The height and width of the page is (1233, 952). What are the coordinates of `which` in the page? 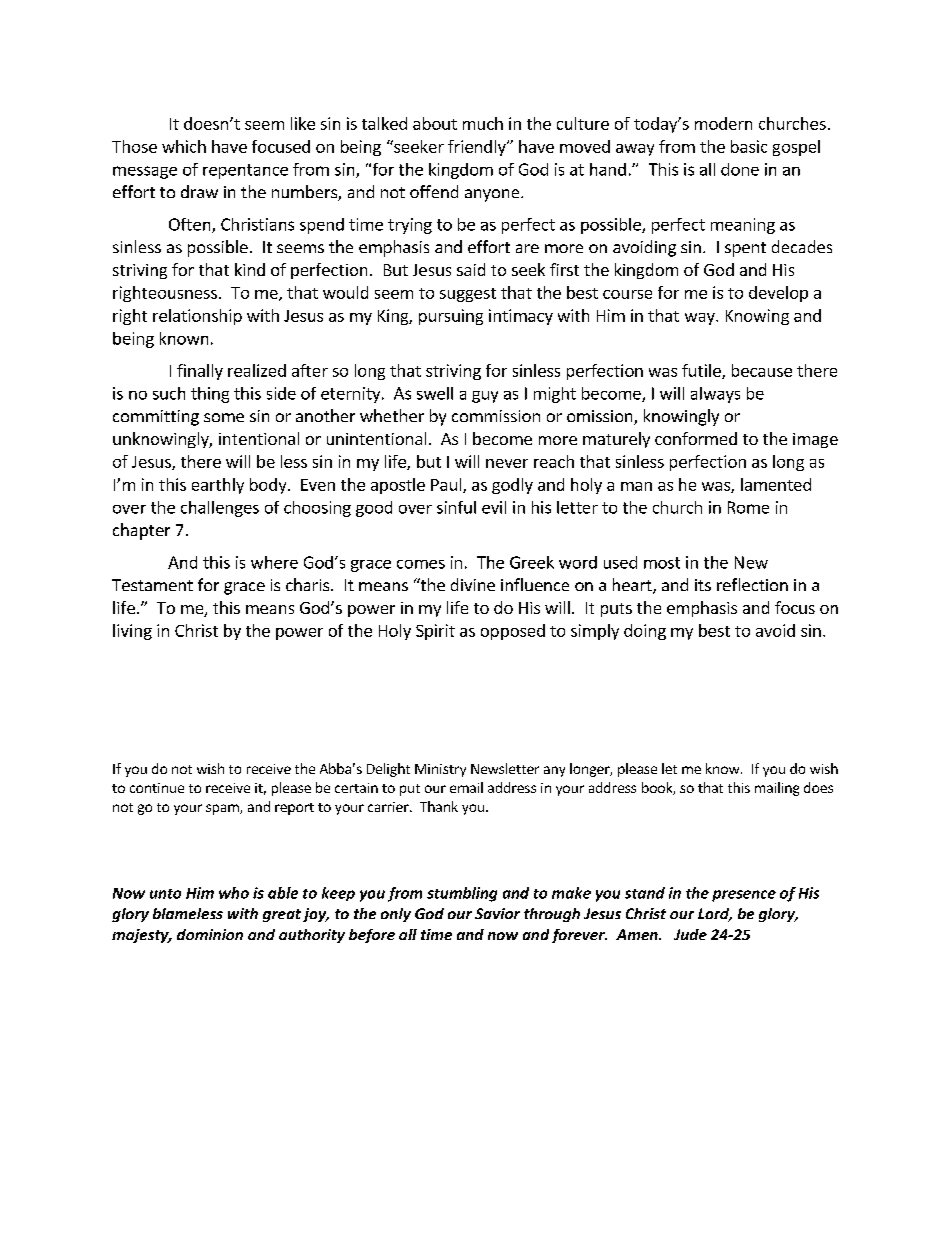 It's located at (184, 146).
